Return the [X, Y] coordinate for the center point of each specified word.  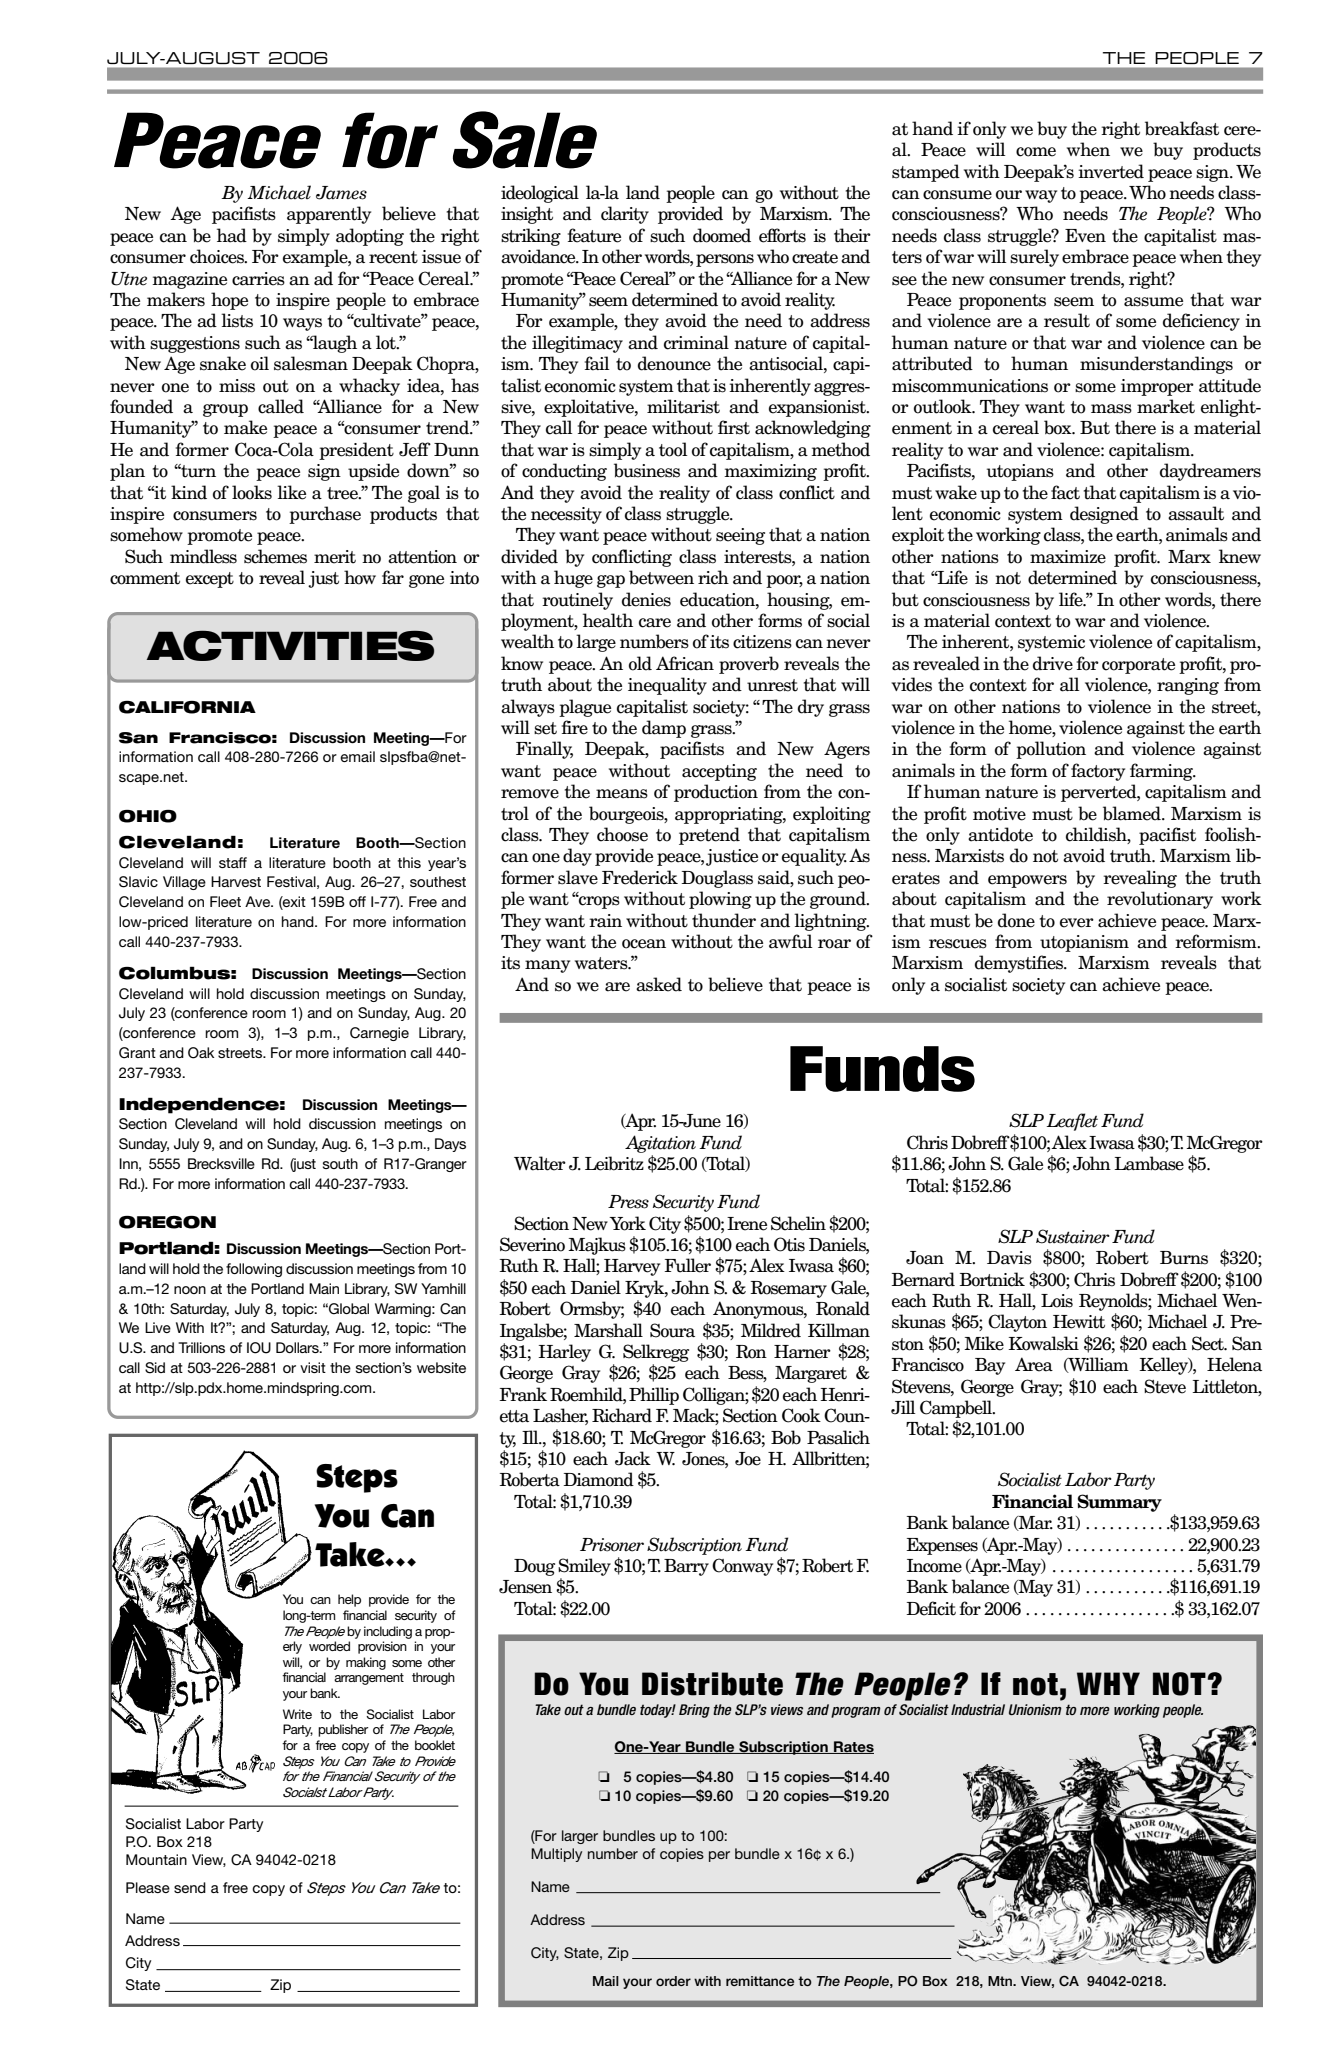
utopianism [1084, 943]
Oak [201, 1053]
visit [313, 1367]
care [655, 623]
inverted [1111, 171]
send [190, 1887]
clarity [625, 215]
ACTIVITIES [290, 645]
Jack [633, 1458]
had [232, 235]
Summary [1120, 1503]
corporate [1138, 666]
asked [659, 984]
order [673, 1981]
